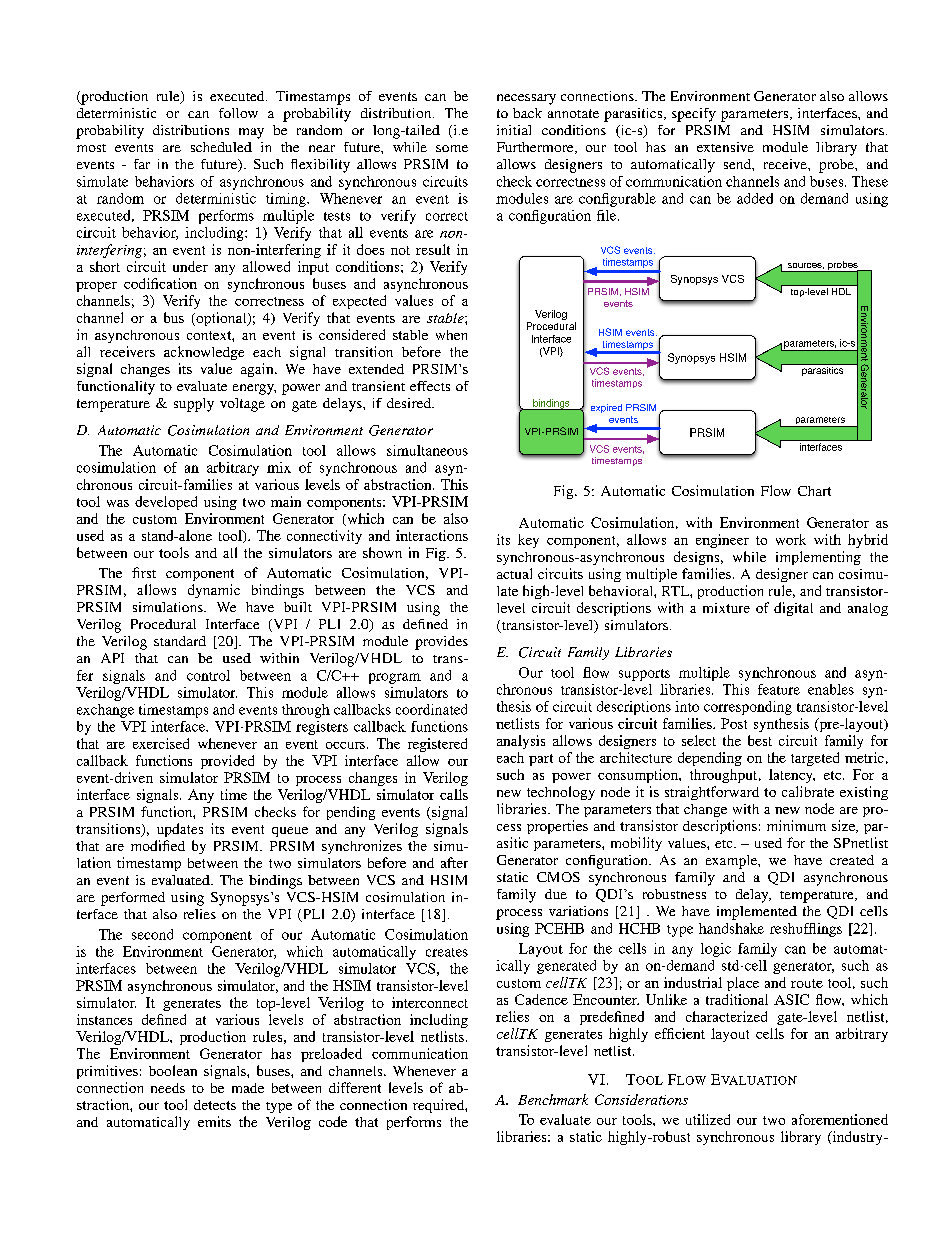  I want to click on needs, so click(168, 1088).
